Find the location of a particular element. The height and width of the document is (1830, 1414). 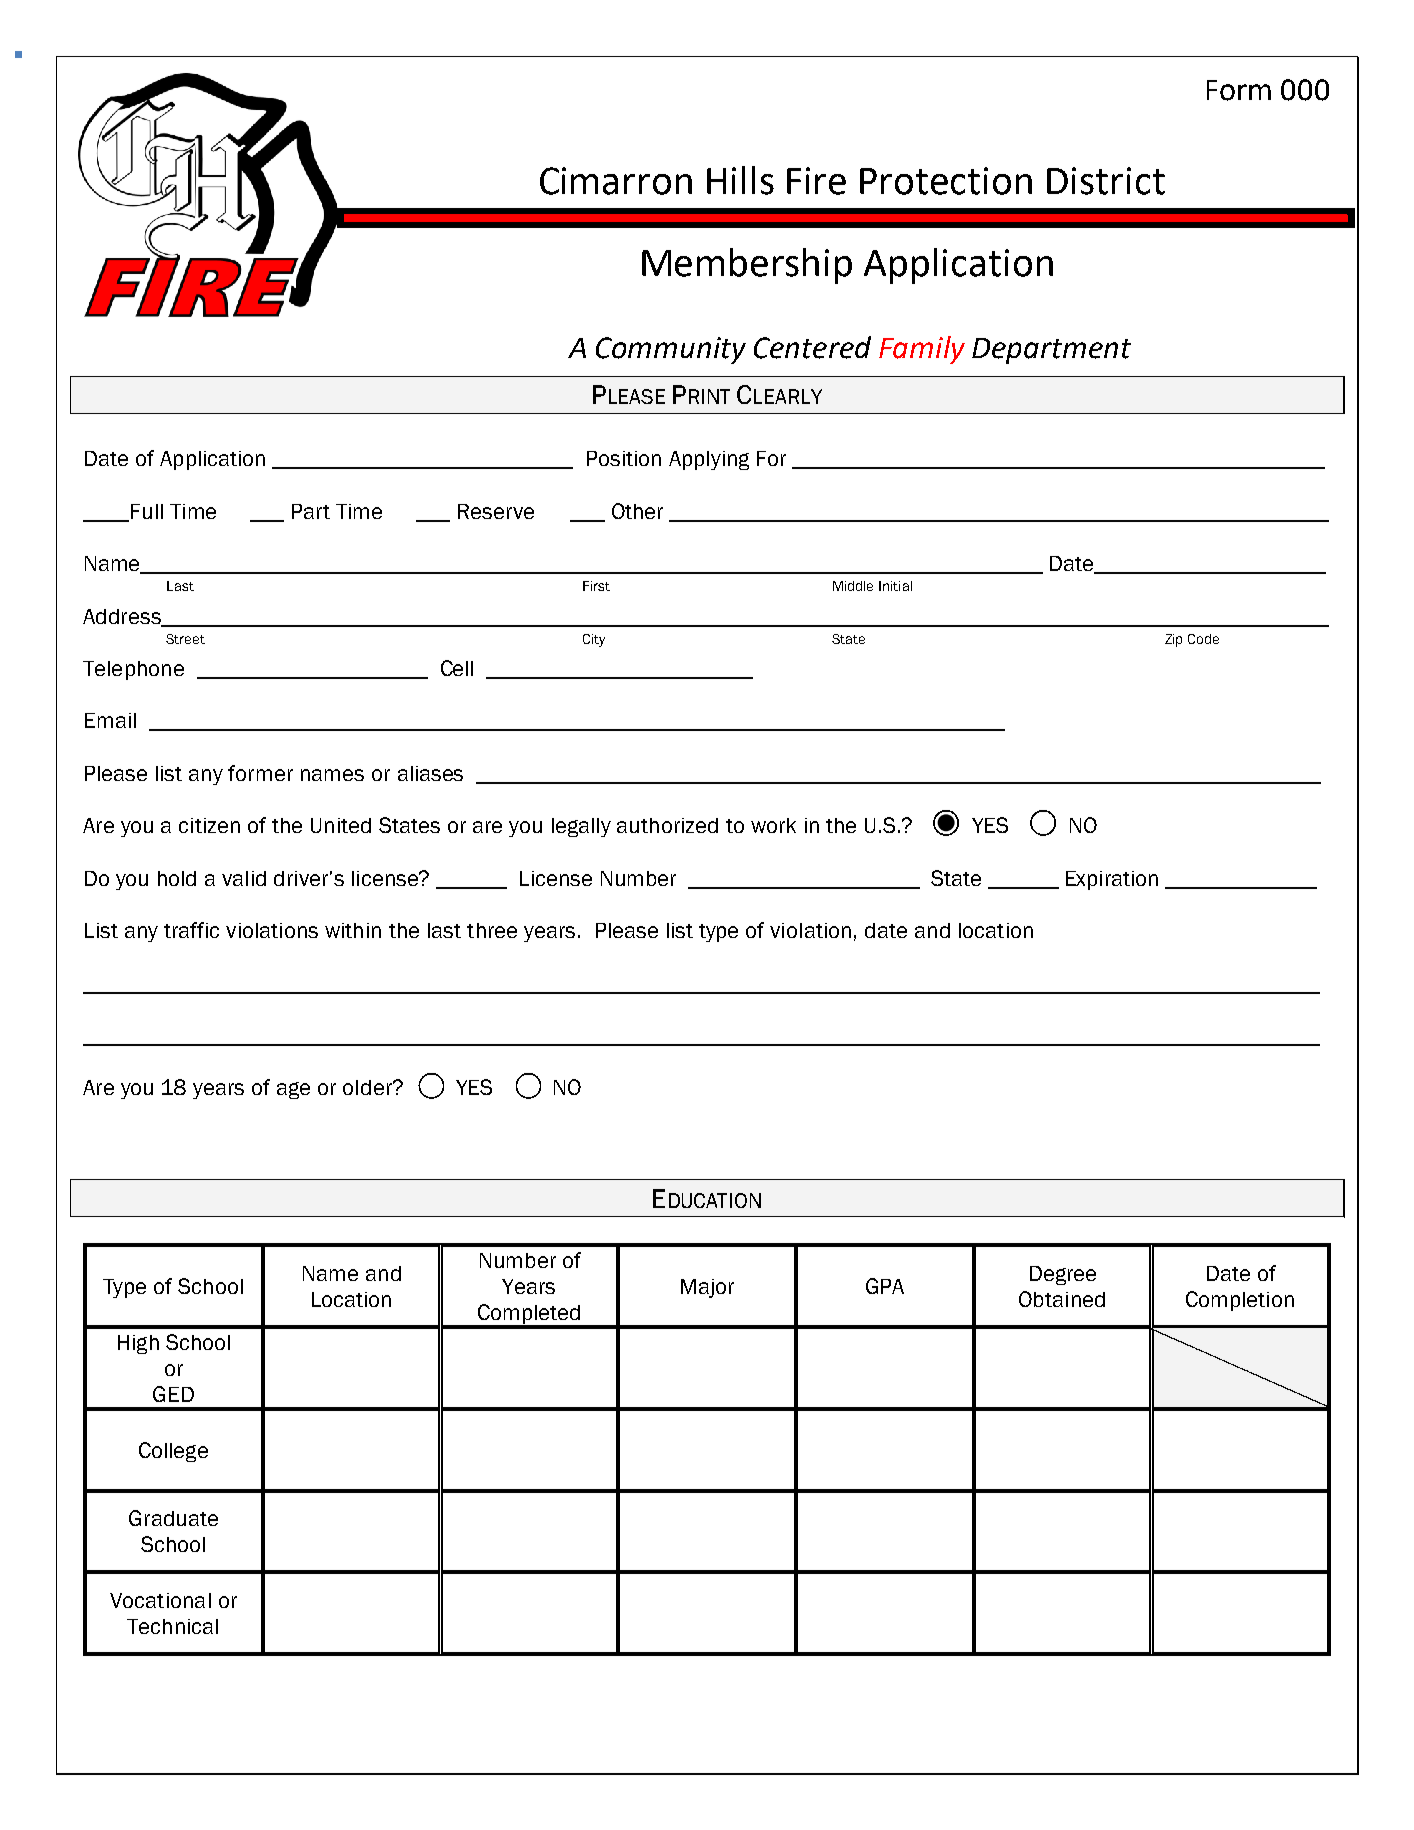

Vocational is located at coordinates (160, 1600).
